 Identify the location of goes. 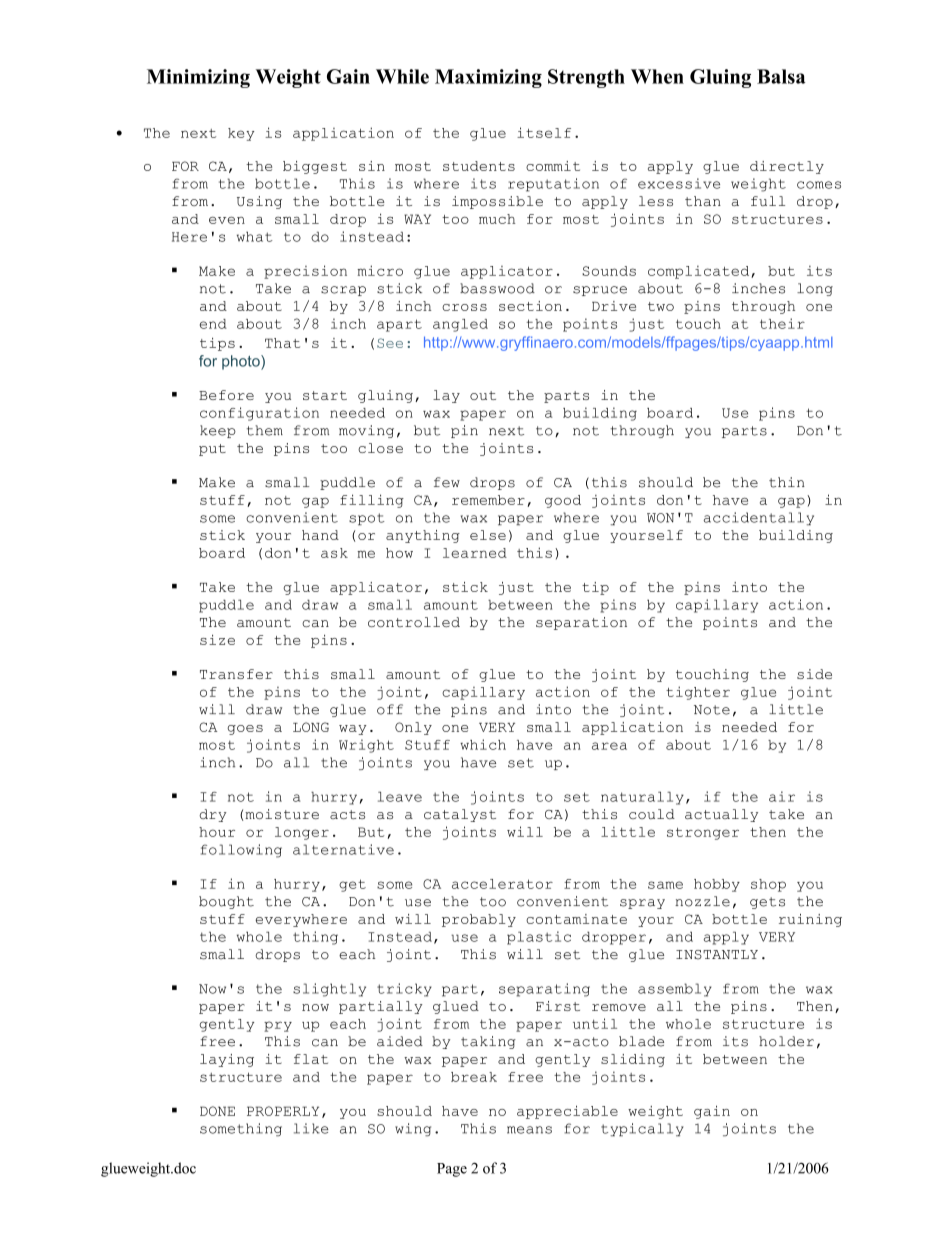
(245, 730).
